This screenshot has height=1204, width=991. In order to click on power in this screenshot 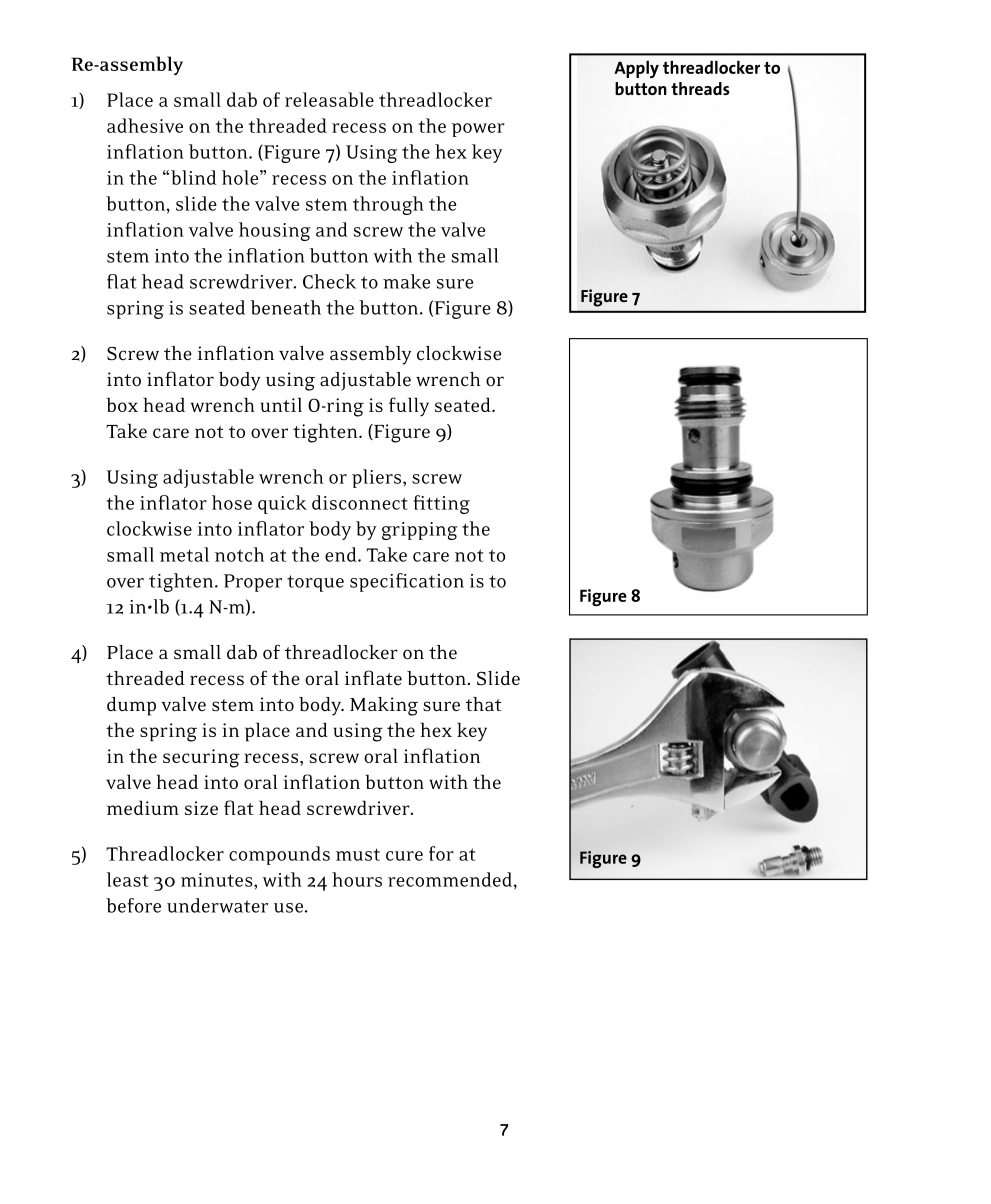, I will do `click(478, 130)`.
